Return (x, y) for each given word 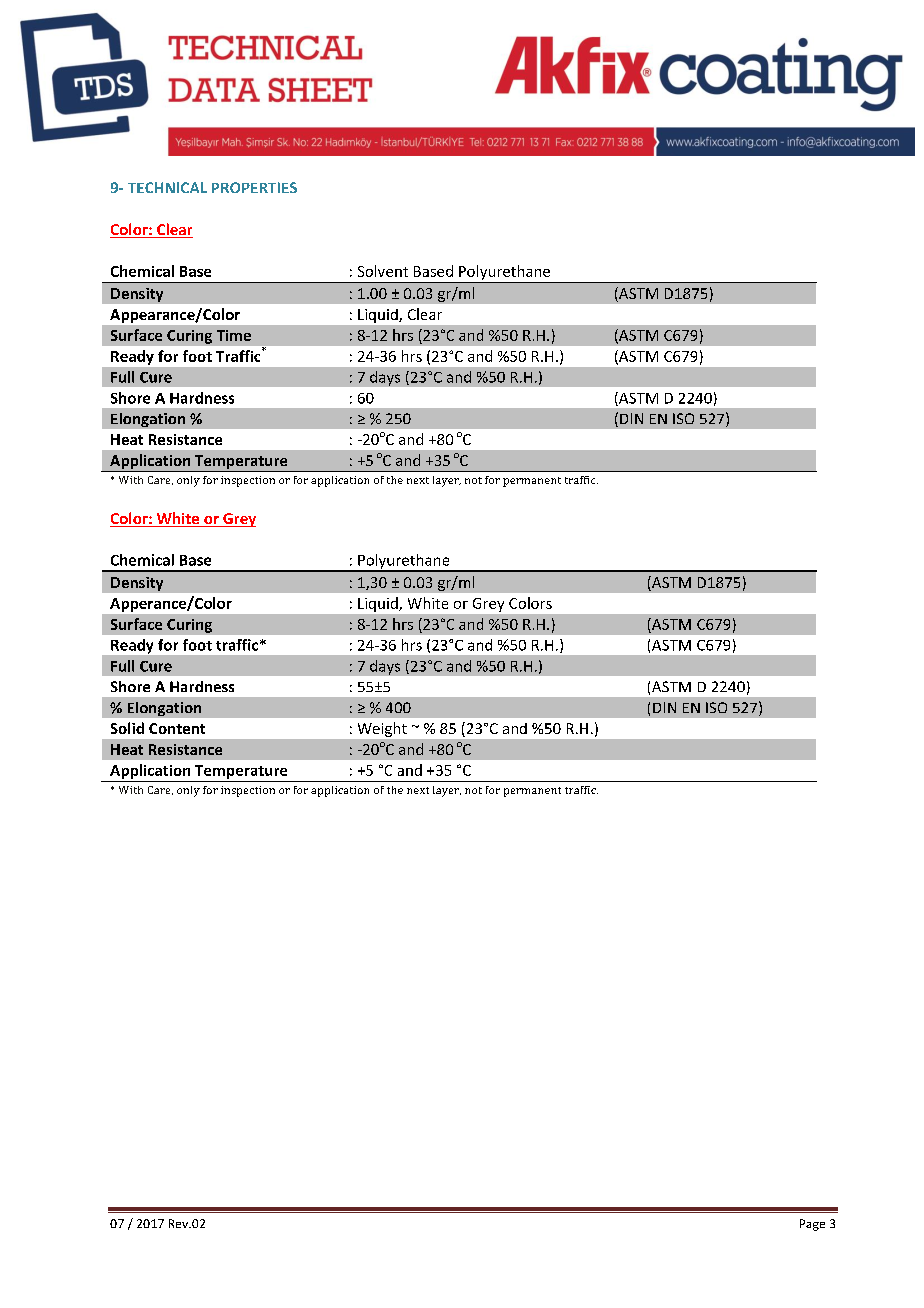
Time (234, 335)
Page (812, 1225)
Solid (127, 728)
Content (177, 728)
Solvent (383, 271)
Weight (382, 729)
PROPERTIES (254, 187)
